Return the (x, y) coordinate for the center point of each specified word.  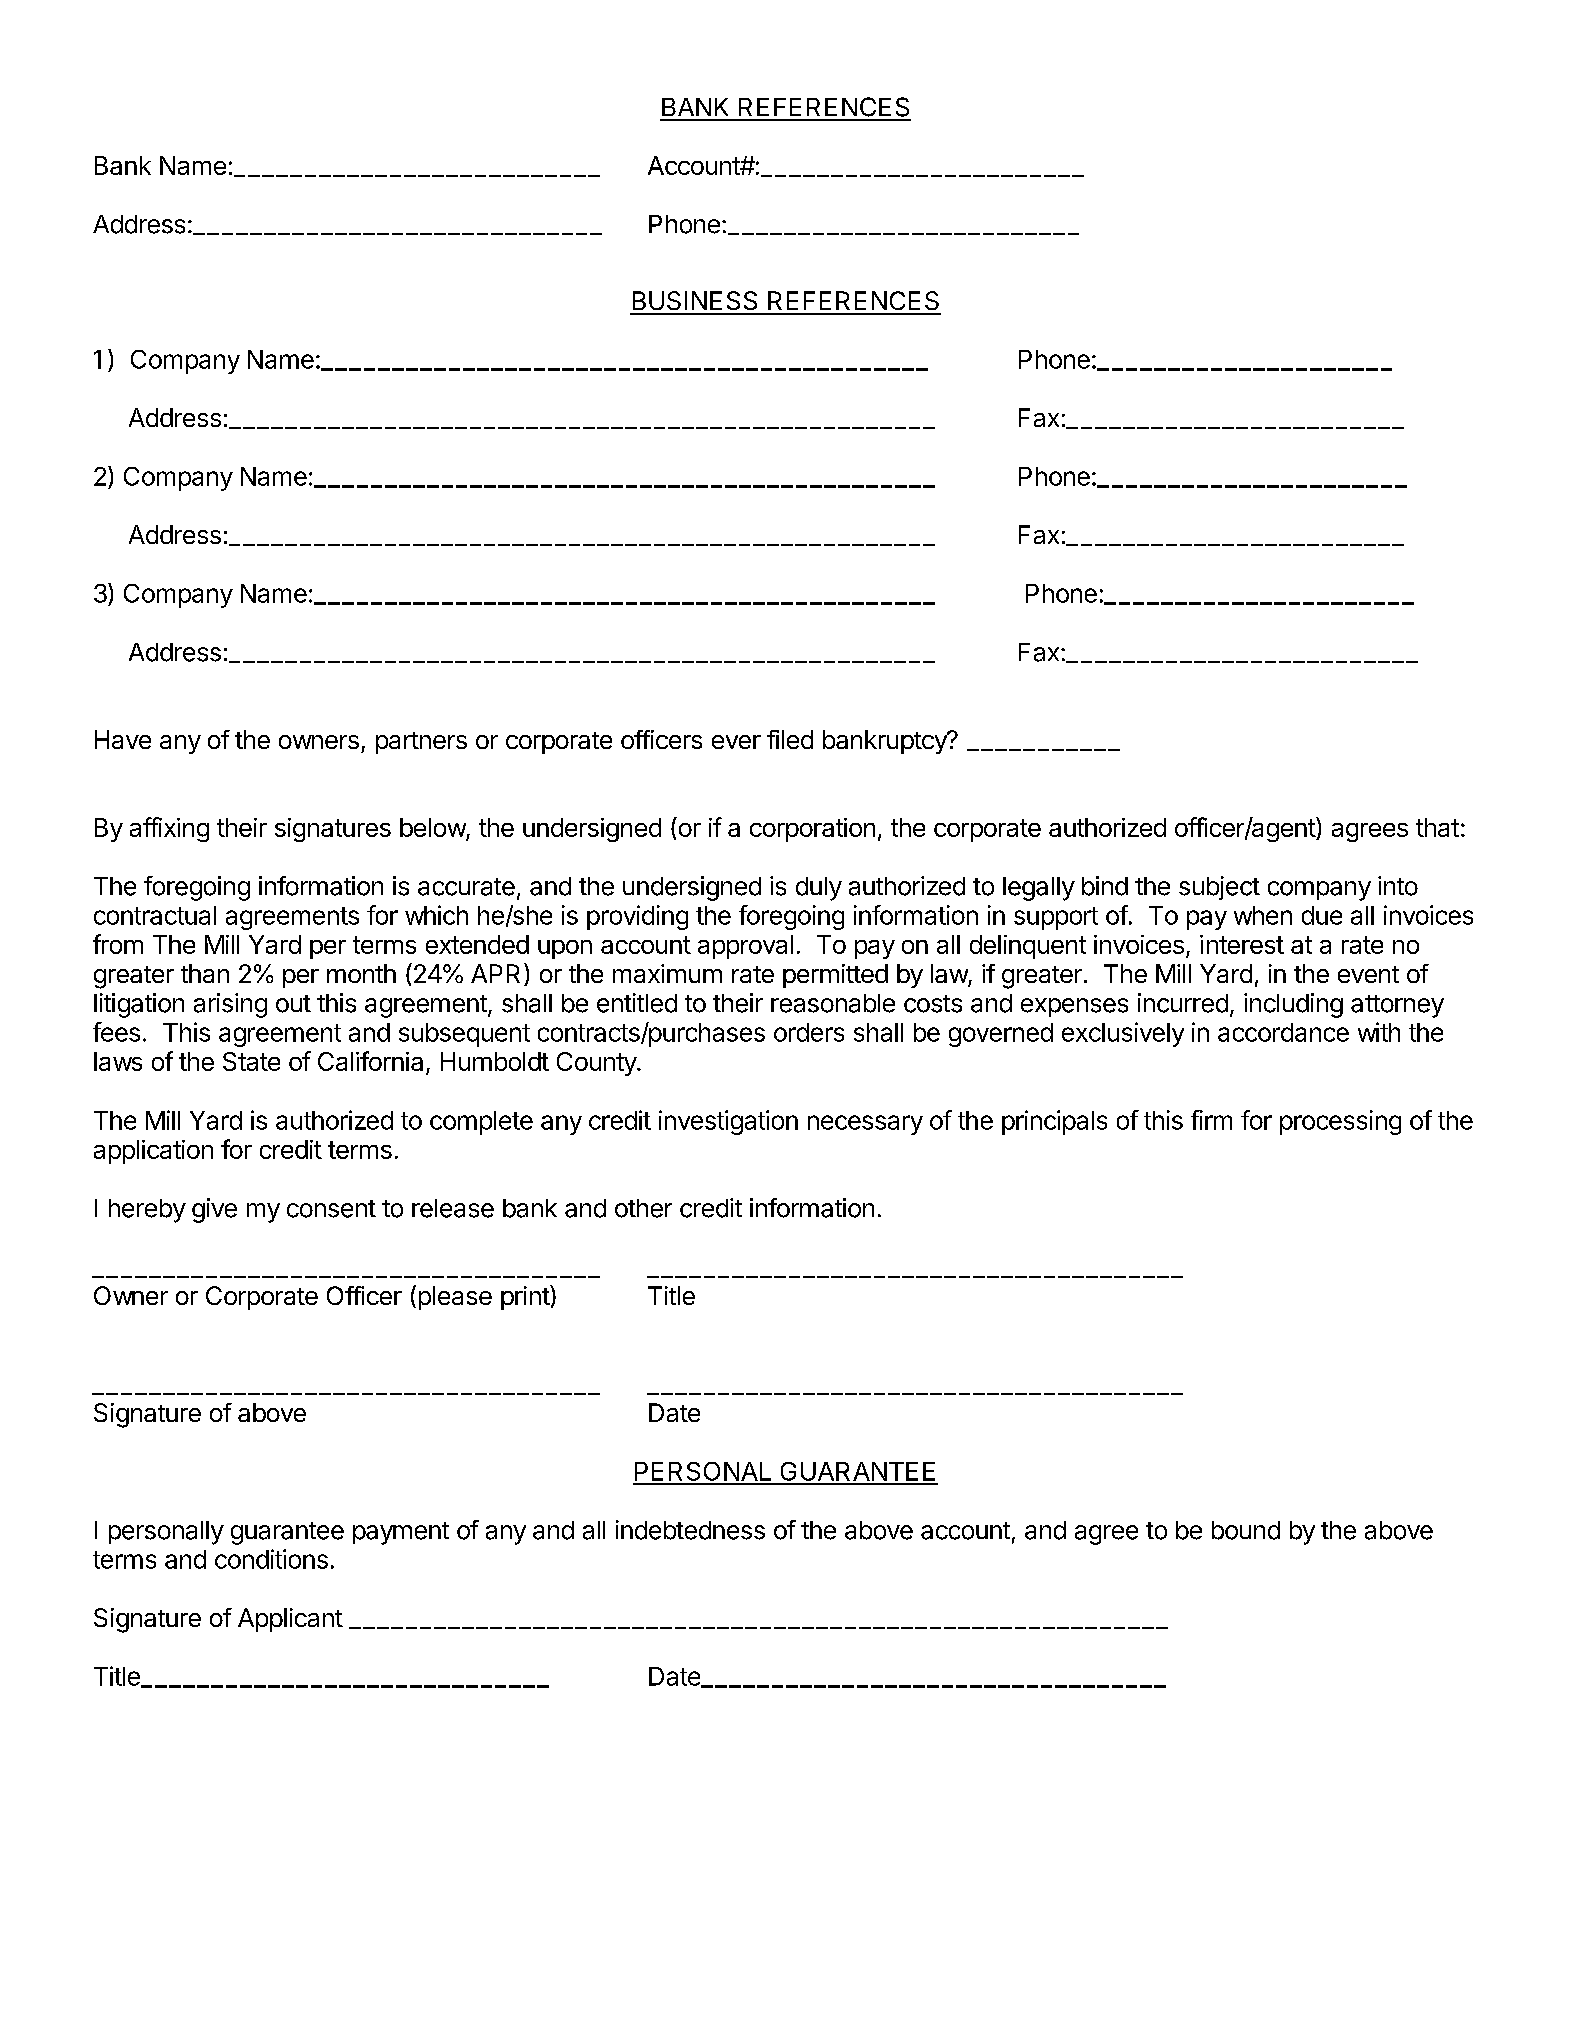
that (1437, 827)
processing (1340, 1122)
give (214, 1210)
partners (421, 743)
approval (745, 947)
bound (1246, 1530)
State (251, 1061)
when (1263, 915)
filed (790, 739)
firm (1211, 1120)
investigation (728, 1122)
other (643, 1208)
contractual (155, 915)
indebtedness (690, 1530)
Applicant (290, 1620)
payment (401, 1533)
